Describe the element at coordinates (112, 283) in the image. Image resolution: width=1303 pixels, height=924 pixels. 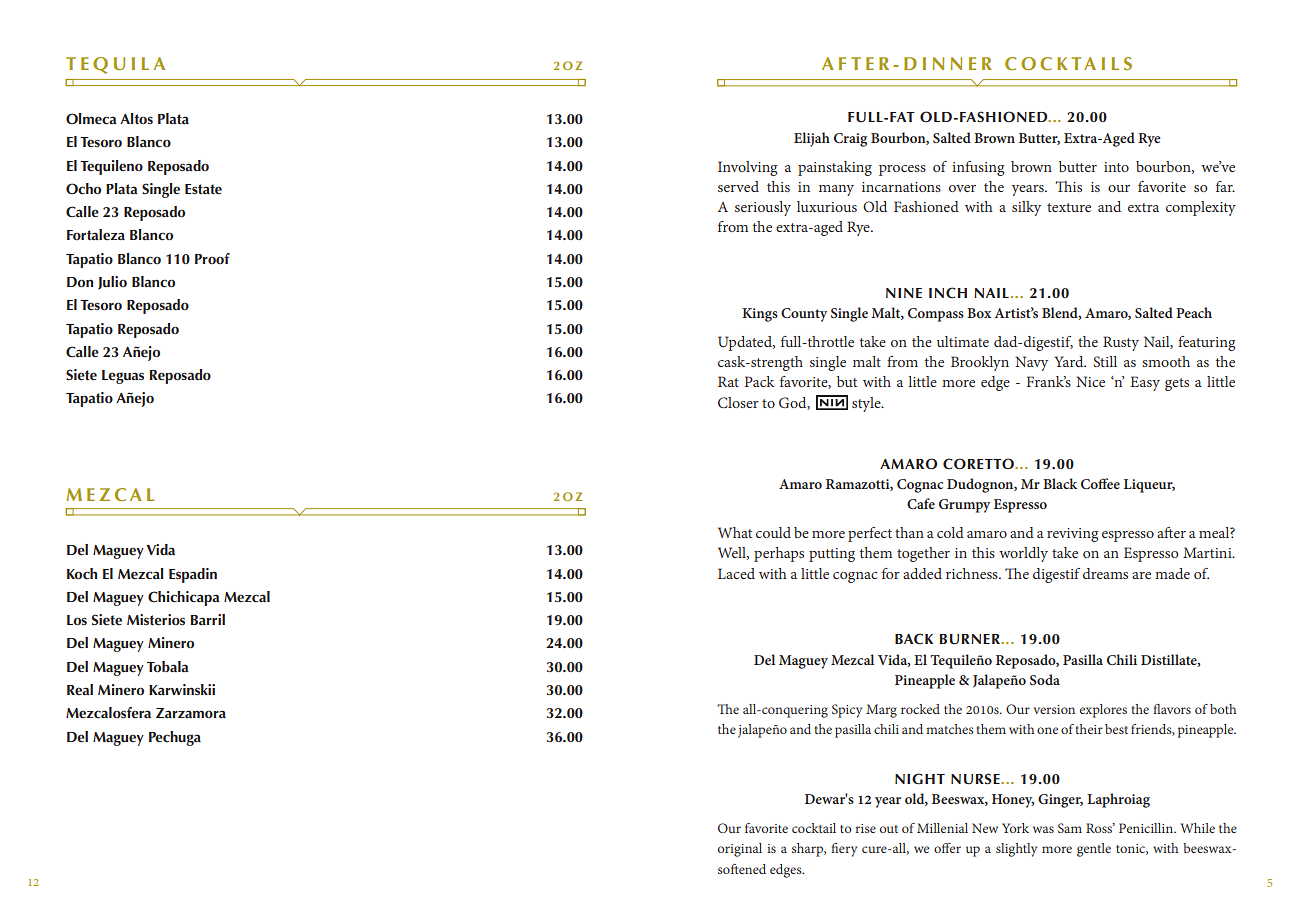
I see `Julio` at that location.
